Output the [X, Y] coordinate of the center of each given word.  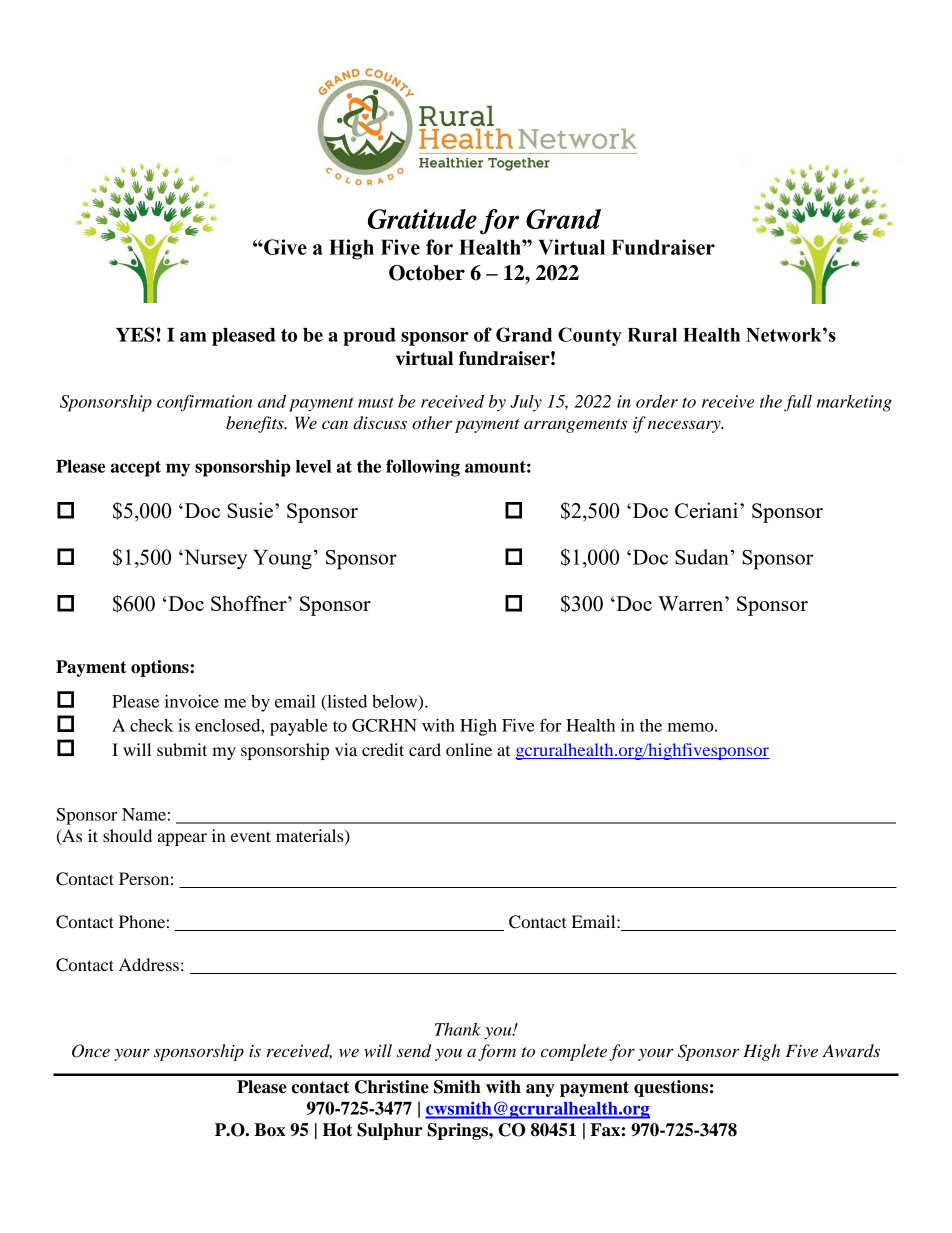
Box [269, 1130]
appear [182, 839]
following [423, 468]
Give [284, 247]
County [590, 336]
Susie [250, 510]
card [425, 749]
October [427, 273]
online [469, 749]
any [540, 1090]
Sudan [702, 557]
